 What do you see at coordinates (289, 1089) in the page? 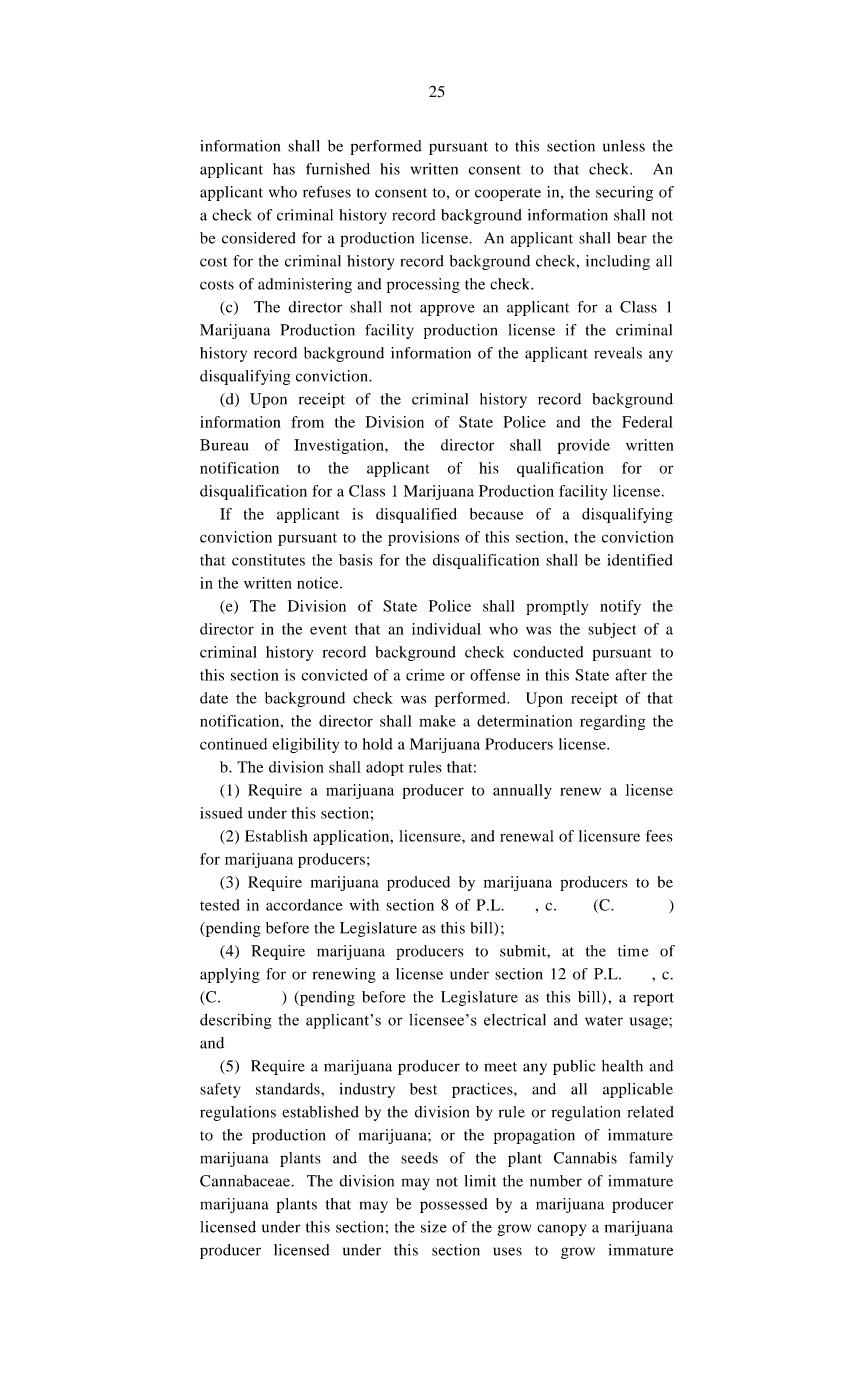
I see `standards` at bounding box center [289, 1089].
